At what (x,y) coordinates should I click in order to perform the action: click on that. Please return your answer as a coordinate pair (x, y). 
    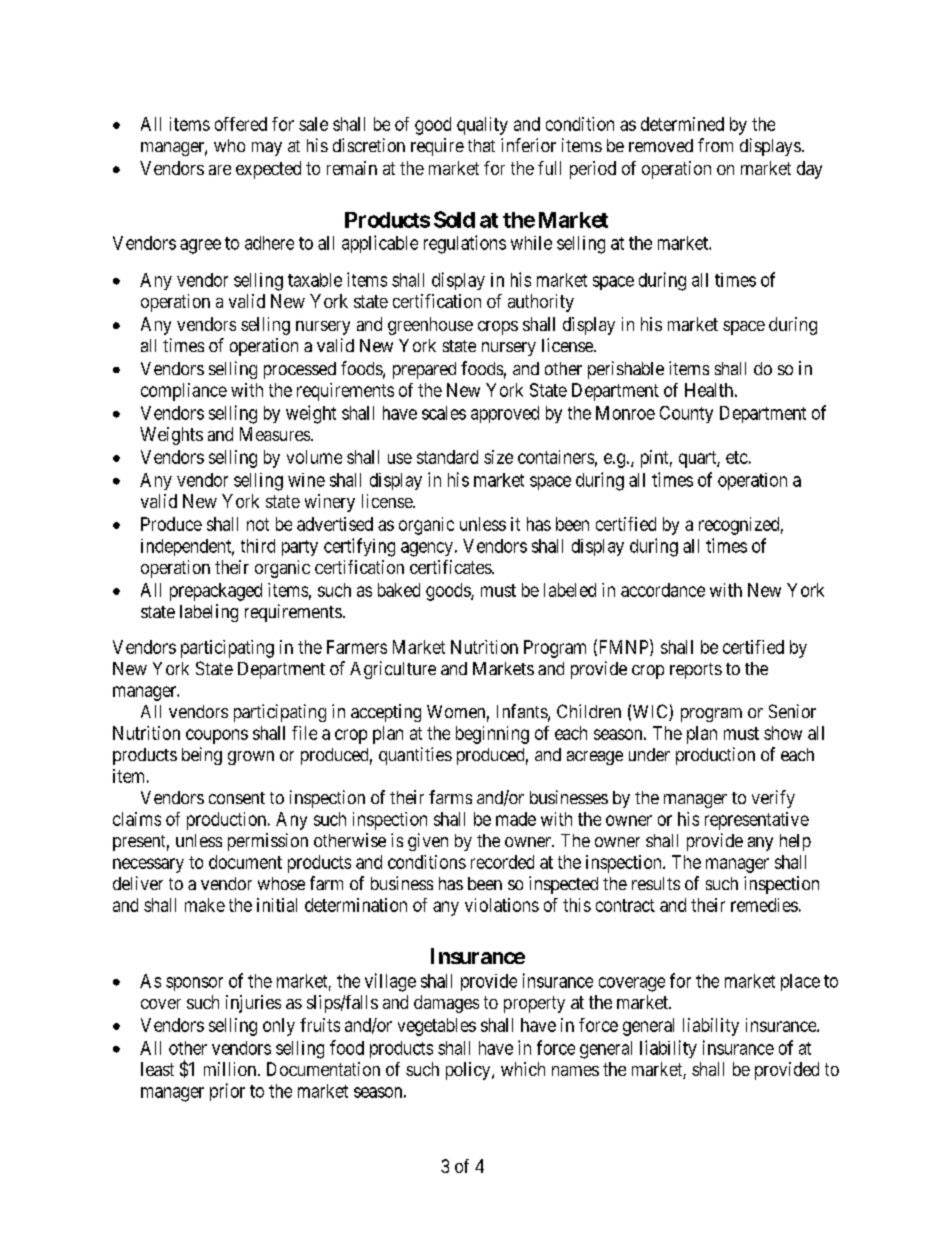
    Looking at the image, I should click on (481, 145).
